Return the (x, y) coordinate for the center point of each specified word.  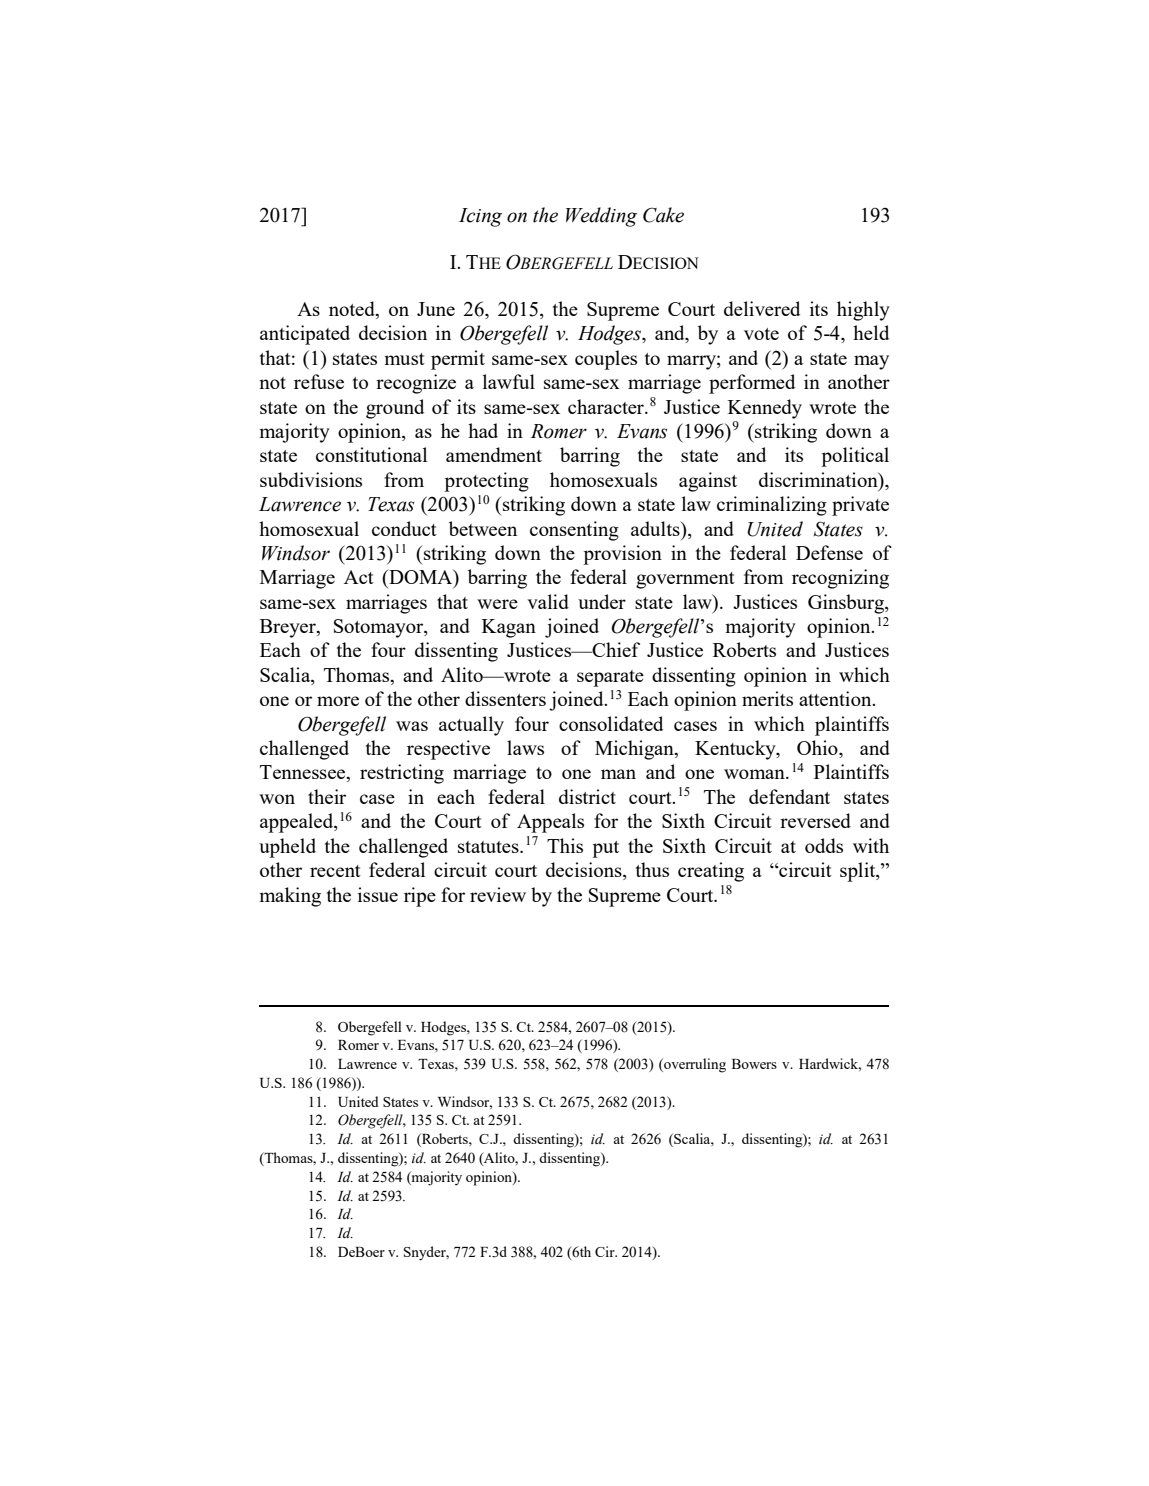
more (338, 701)
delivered (762, 308)
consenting (574, 531)
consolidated (611, 723)
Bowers (754, 1064)
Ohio (818, 749)
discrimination (819, 481)
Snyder (426, 1253)
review (498, 894)
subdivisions (311, 479)
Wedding (601, 217)
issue (378, 894)
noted (353, 310)
